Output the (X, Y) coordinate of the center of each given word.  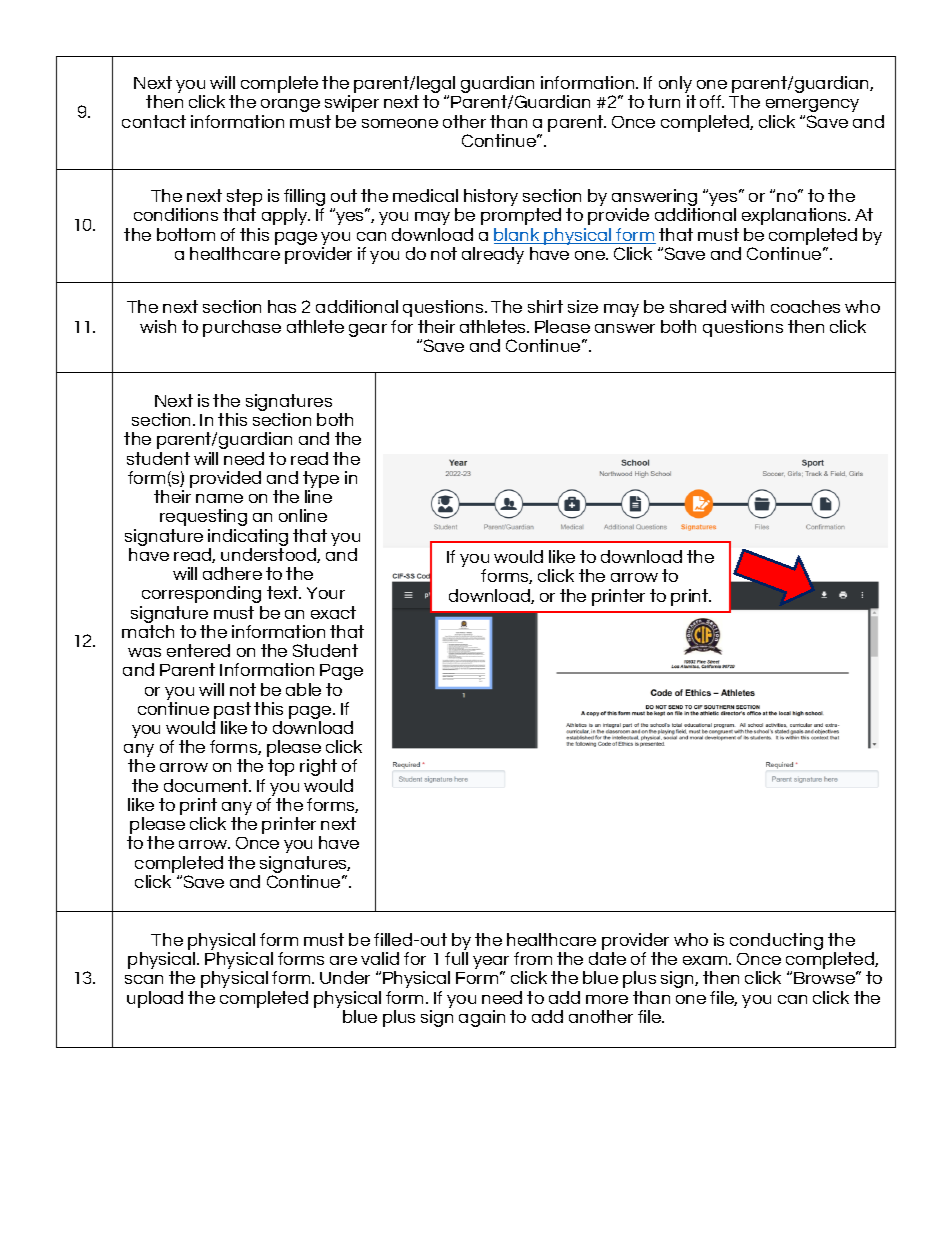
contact (154, 121)
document (207, 785)
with (747, 306)
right (318, 767)
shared (698, 306)
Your (326, 593)
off (712, 101)
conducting (776, 941)
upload (155, 999)
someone (400, 123)
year (491, 964)
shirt (545, 306)
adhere (232, 573)
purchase (242, 328)
